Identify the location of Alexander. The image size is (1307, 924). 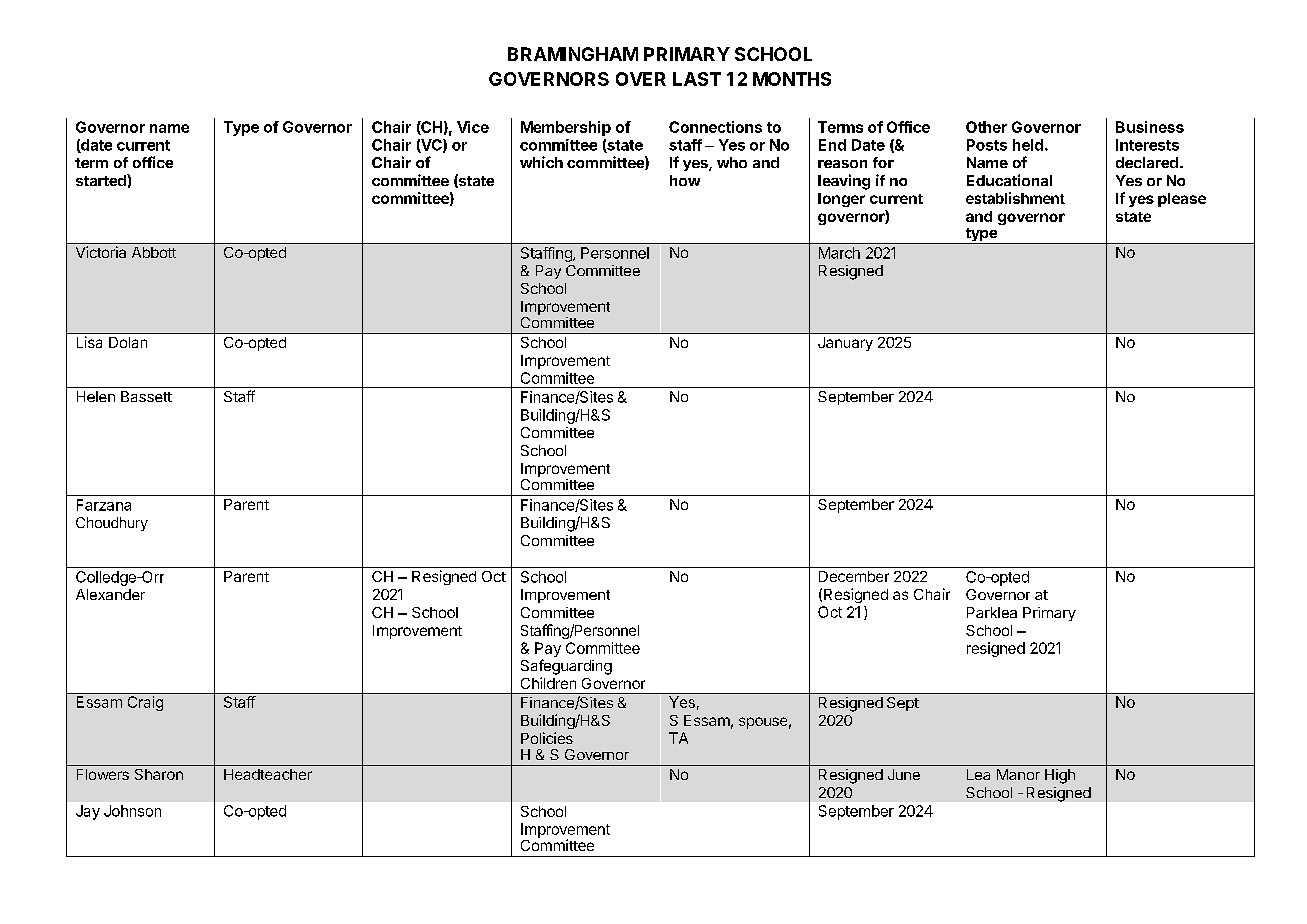
(110, 594).
